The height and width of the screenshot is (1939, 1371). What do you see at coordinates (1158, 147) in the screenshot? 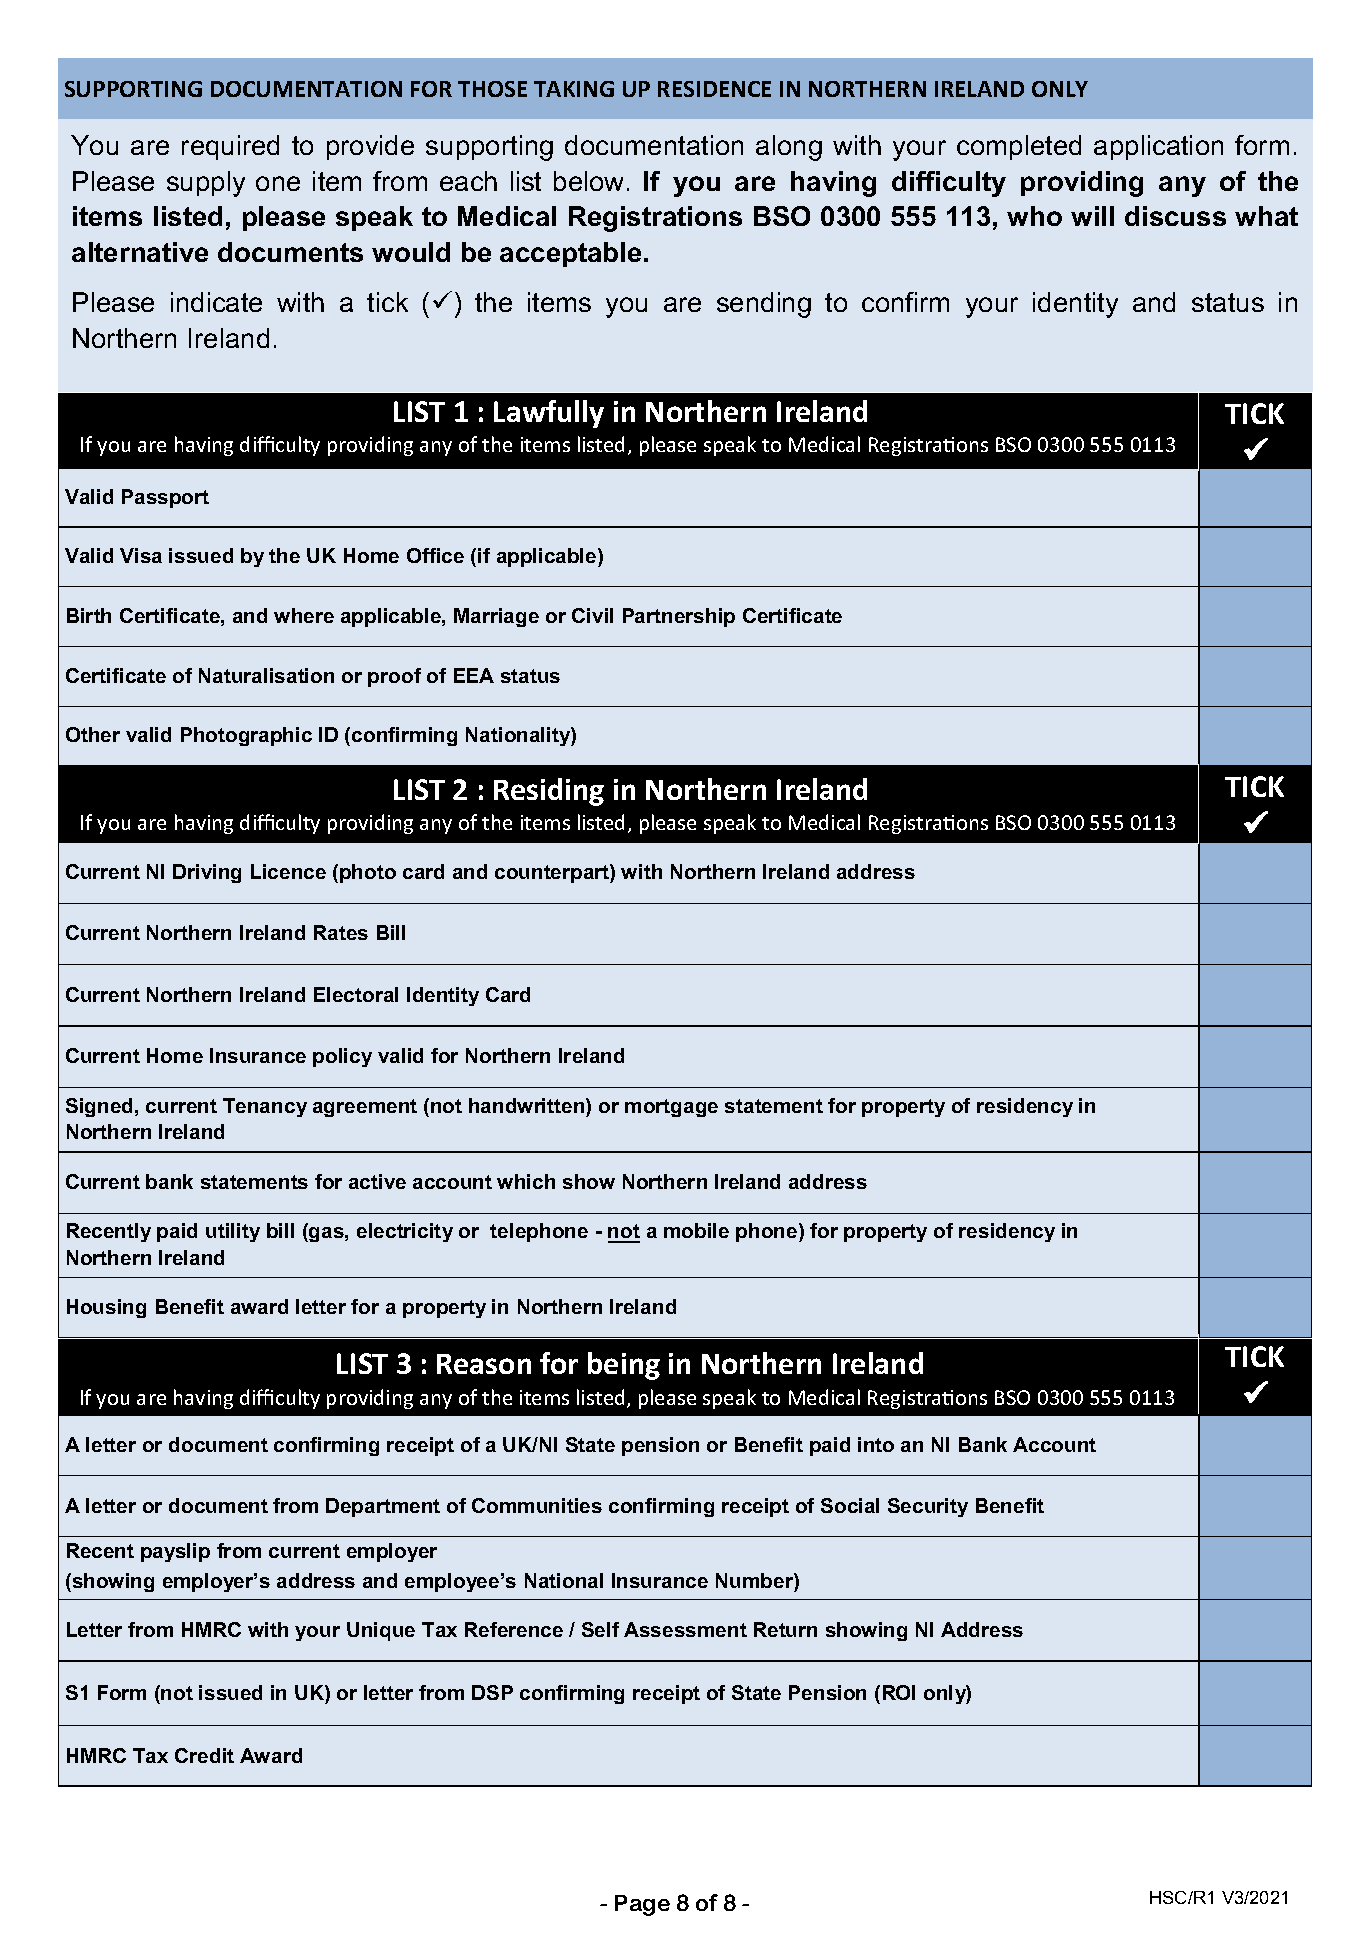
I see `application` at bounding box center [1158, 147].
